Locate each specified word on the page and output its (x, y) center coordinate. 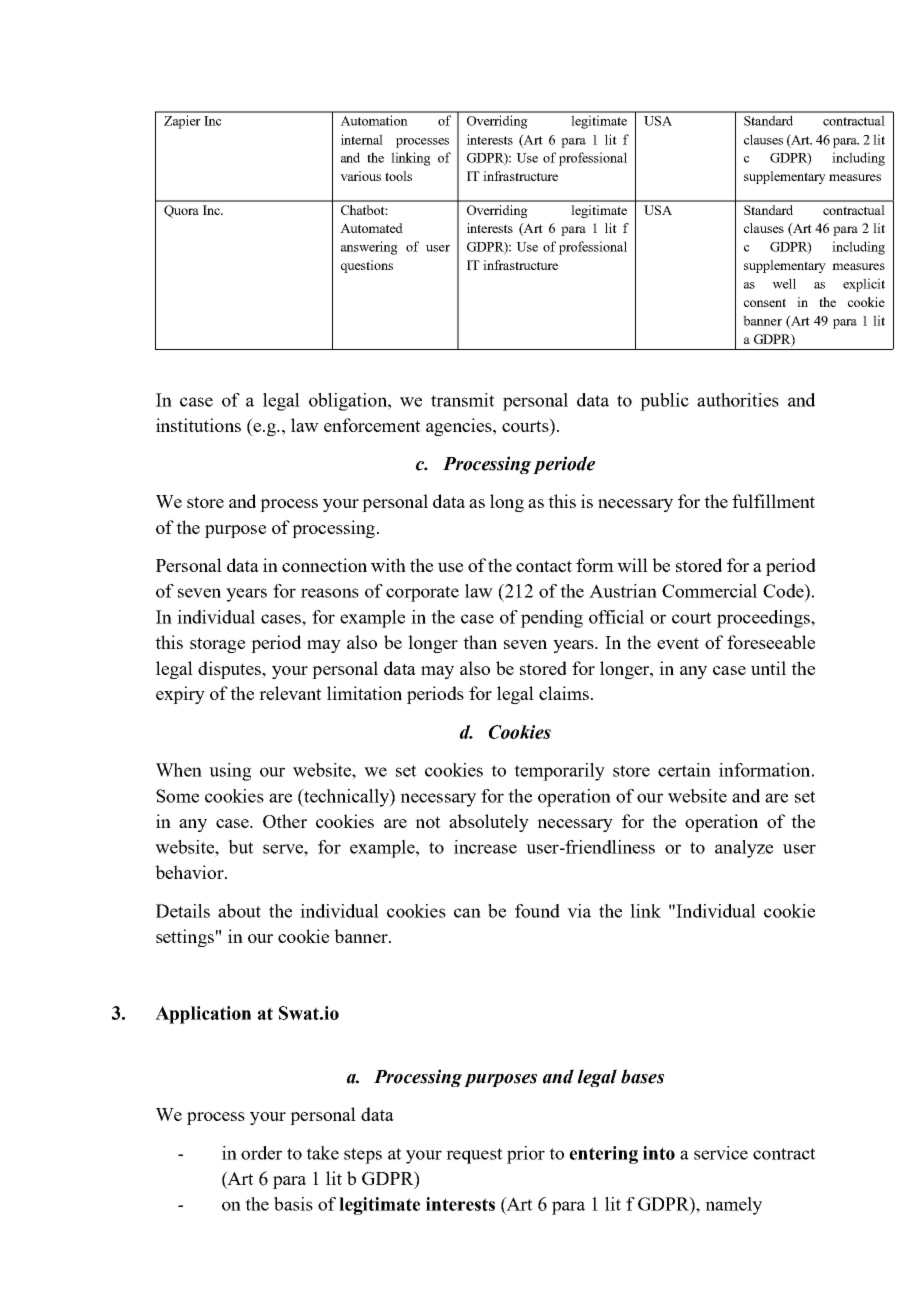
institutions (198, 425)
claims (565, 693)
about (239, 911)
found (537, 911)
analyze (744, 849)
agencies (460, 427)
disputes (231, 670)
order (261, 1153)
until (768, 668)
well (784, 283)
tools (398, 176)
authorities (738, 400)
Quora (181, 211)
